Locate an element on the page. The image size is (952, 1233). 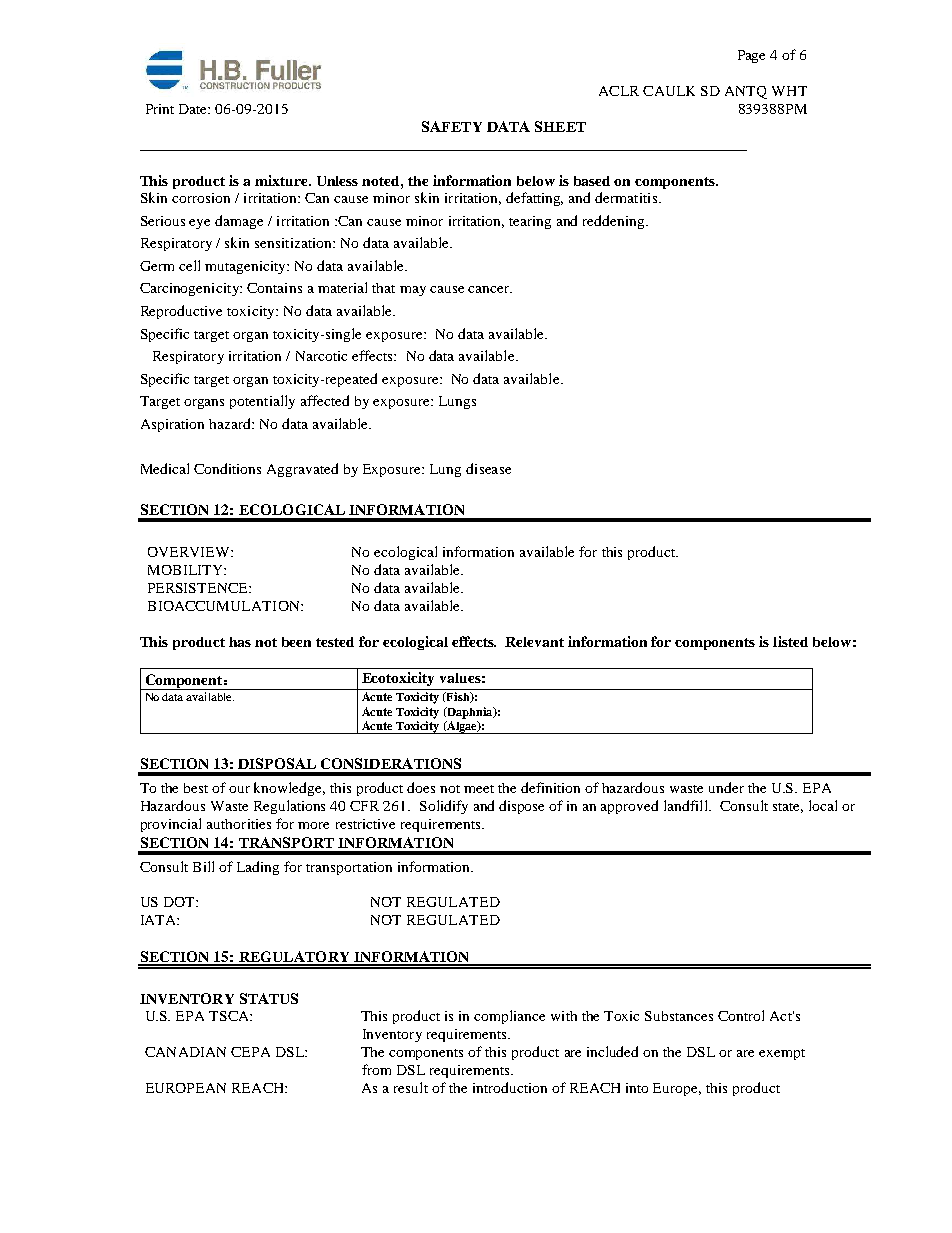
Lading is located at coordinates (258, 868).
